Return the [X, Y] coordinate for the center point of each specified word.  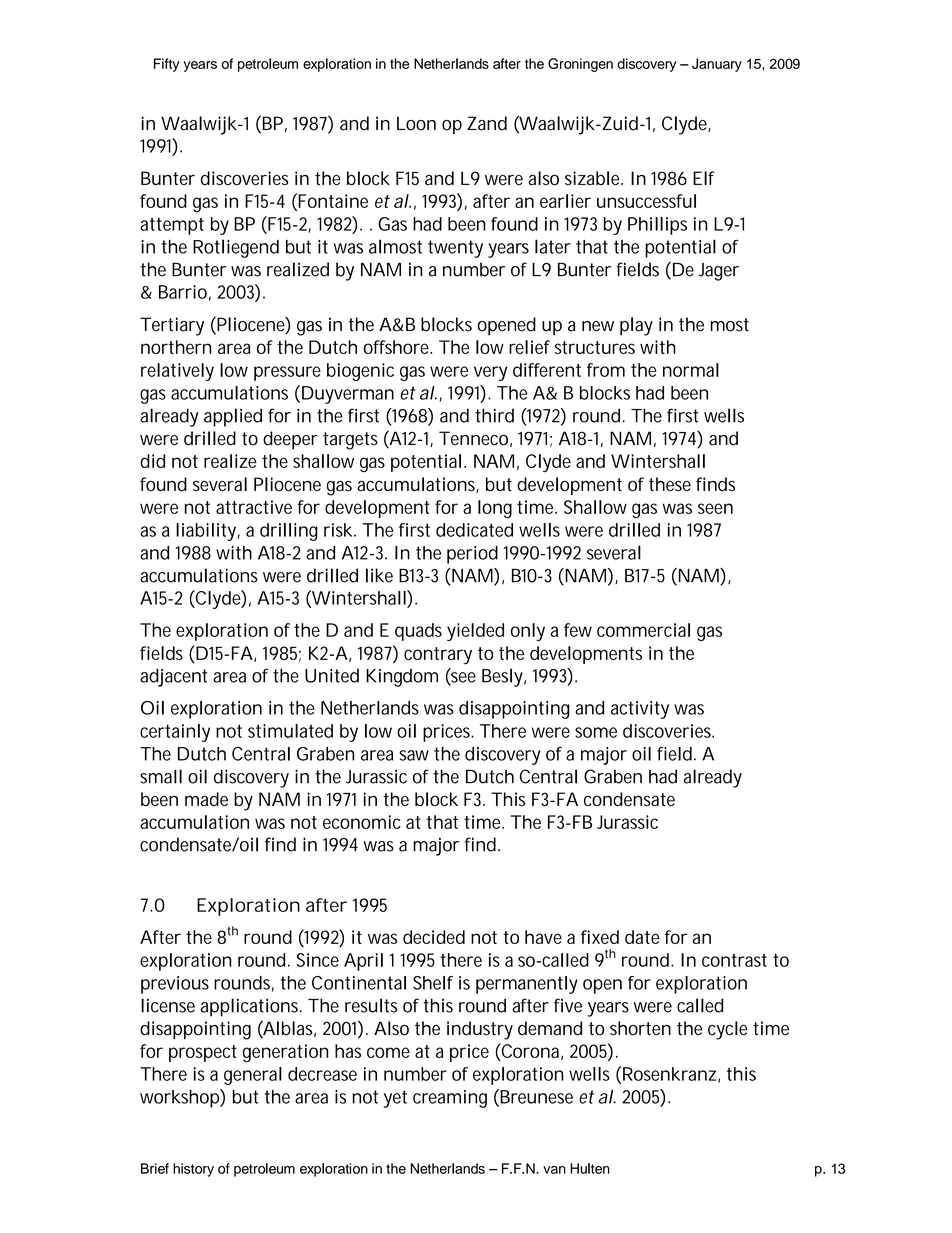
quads [418, 632]
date [642, 937]
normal [691, 370]
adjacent [173, 677]
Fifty [166, 65]
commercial [643, 630]
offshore [398, 347]
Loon [416, 123]
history [193, 1170]
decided [434, 937]
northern [176, 347]
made [206, 799]
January [717, 65]
